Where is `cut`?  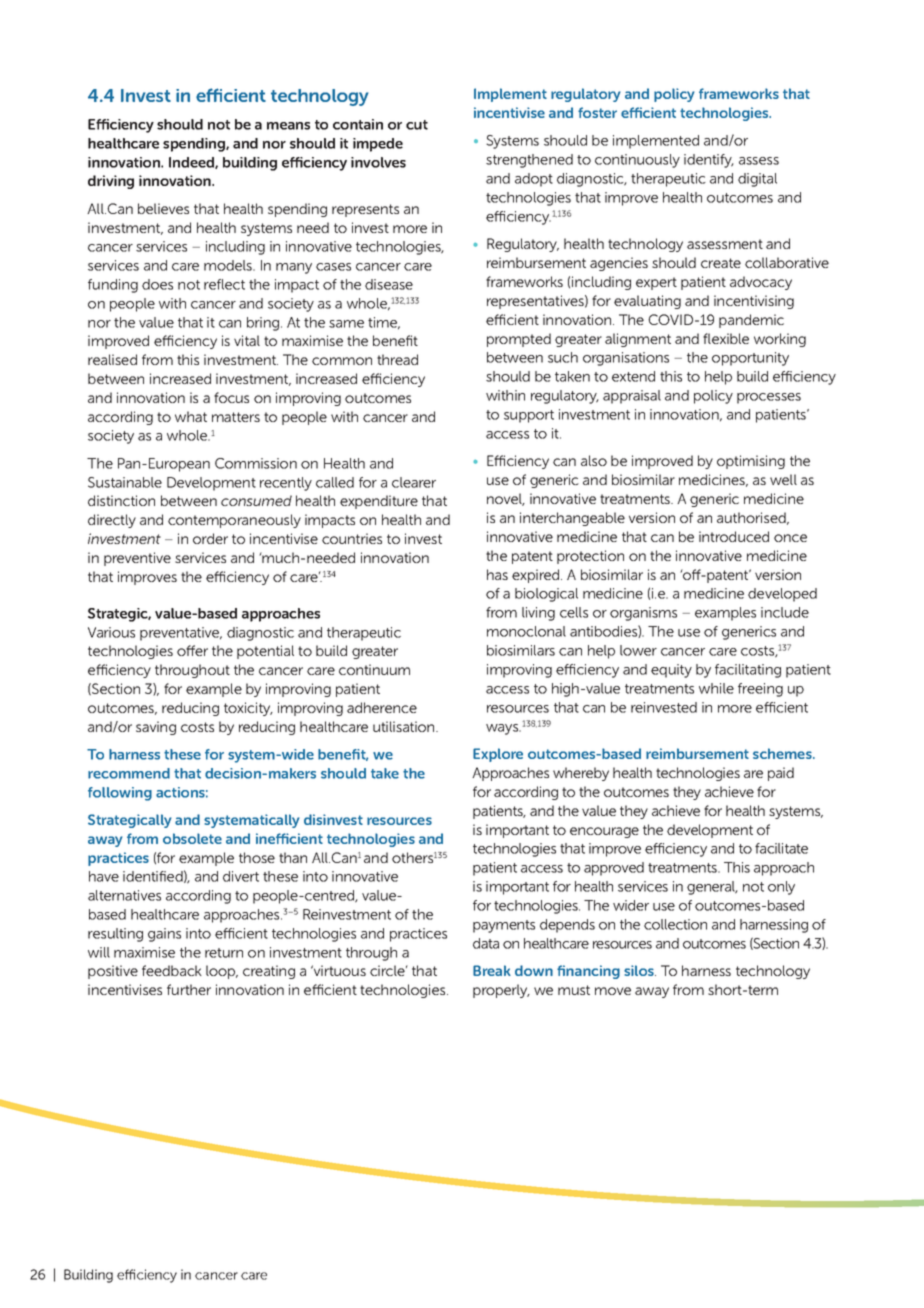 cut is located at coordinates (417, 125).
